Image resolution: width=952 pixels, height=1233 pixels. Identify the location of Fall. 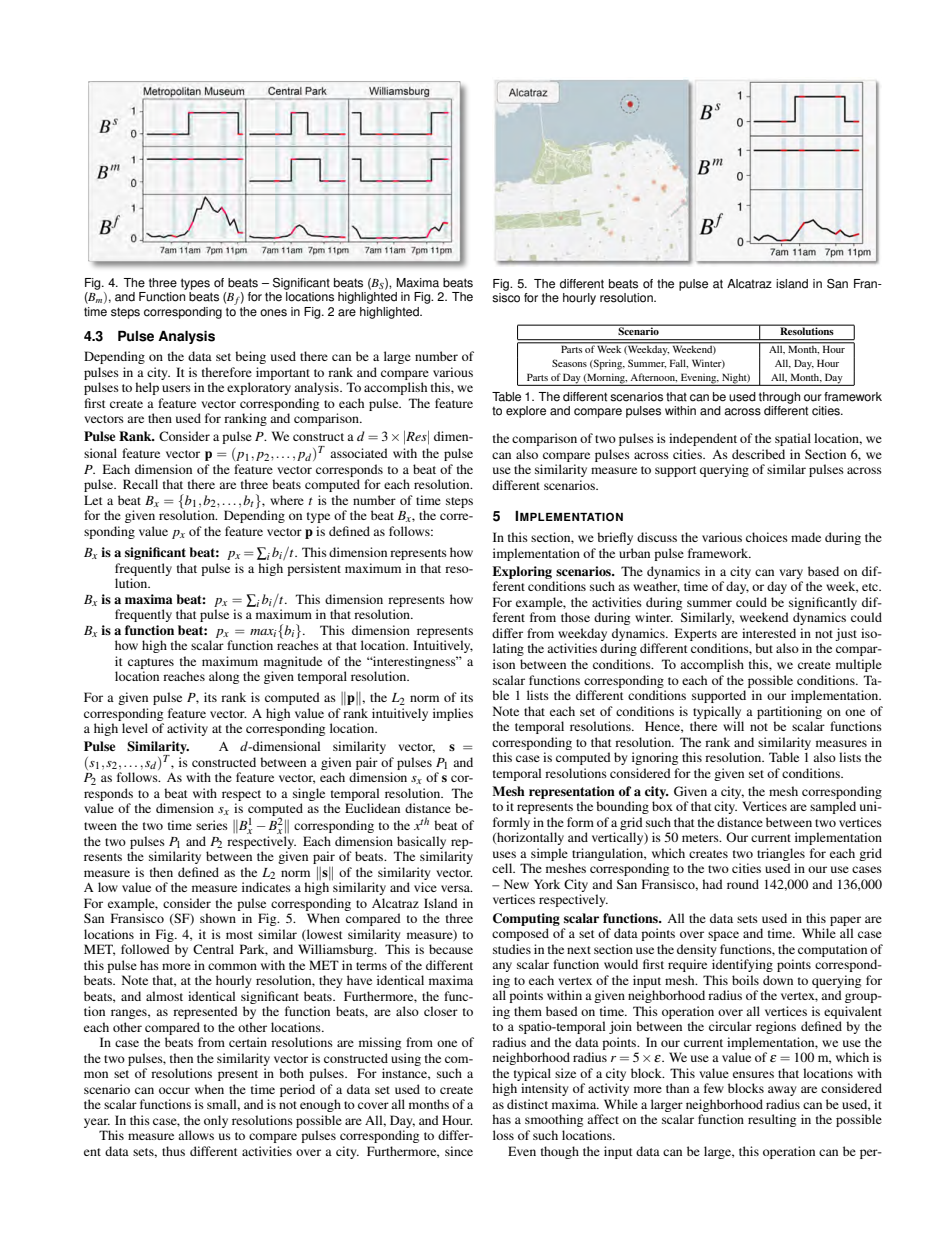
(679, 363).
